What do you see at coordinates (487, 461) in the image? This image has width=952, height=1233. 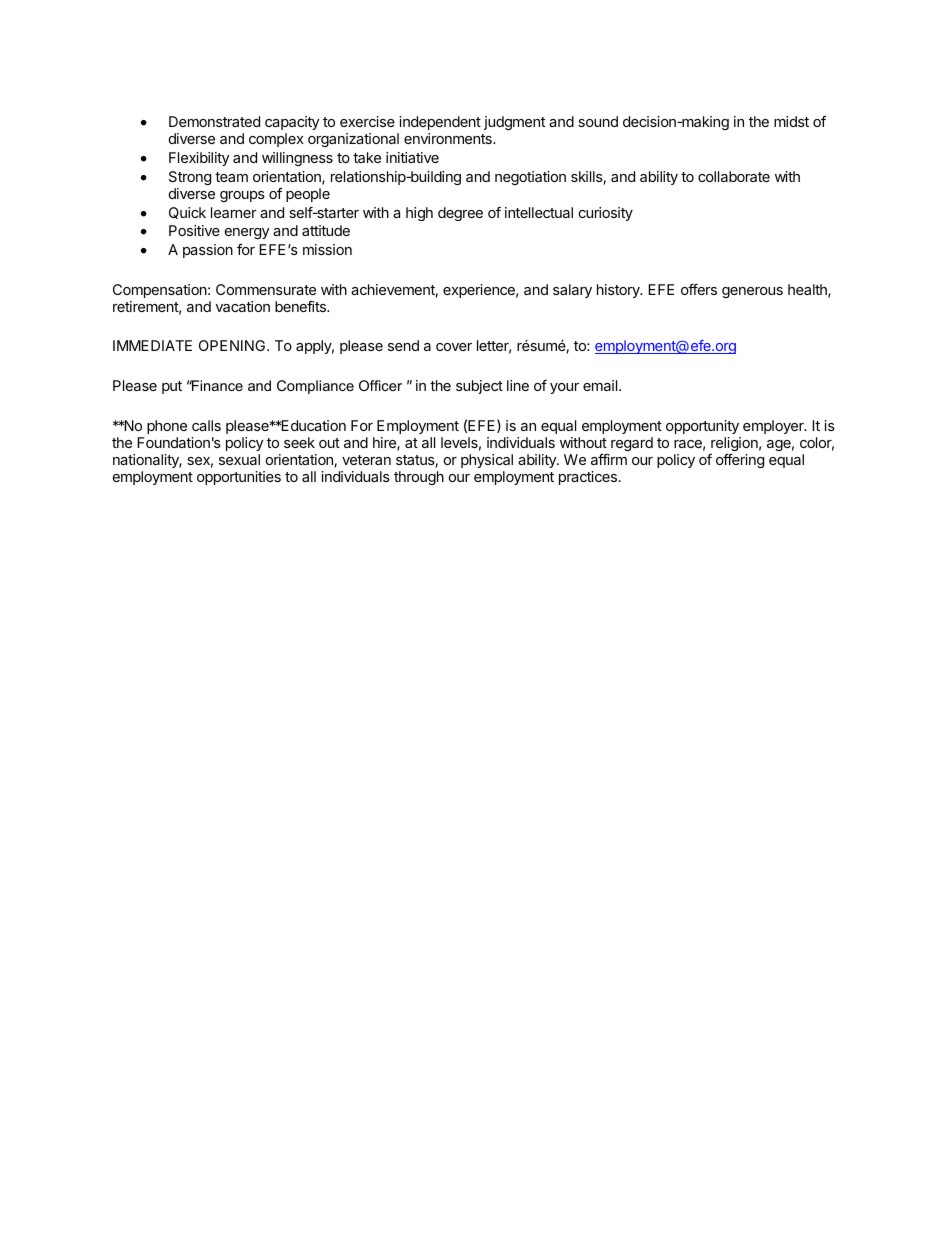 I see `physical` at bounding box center [487, 461].
